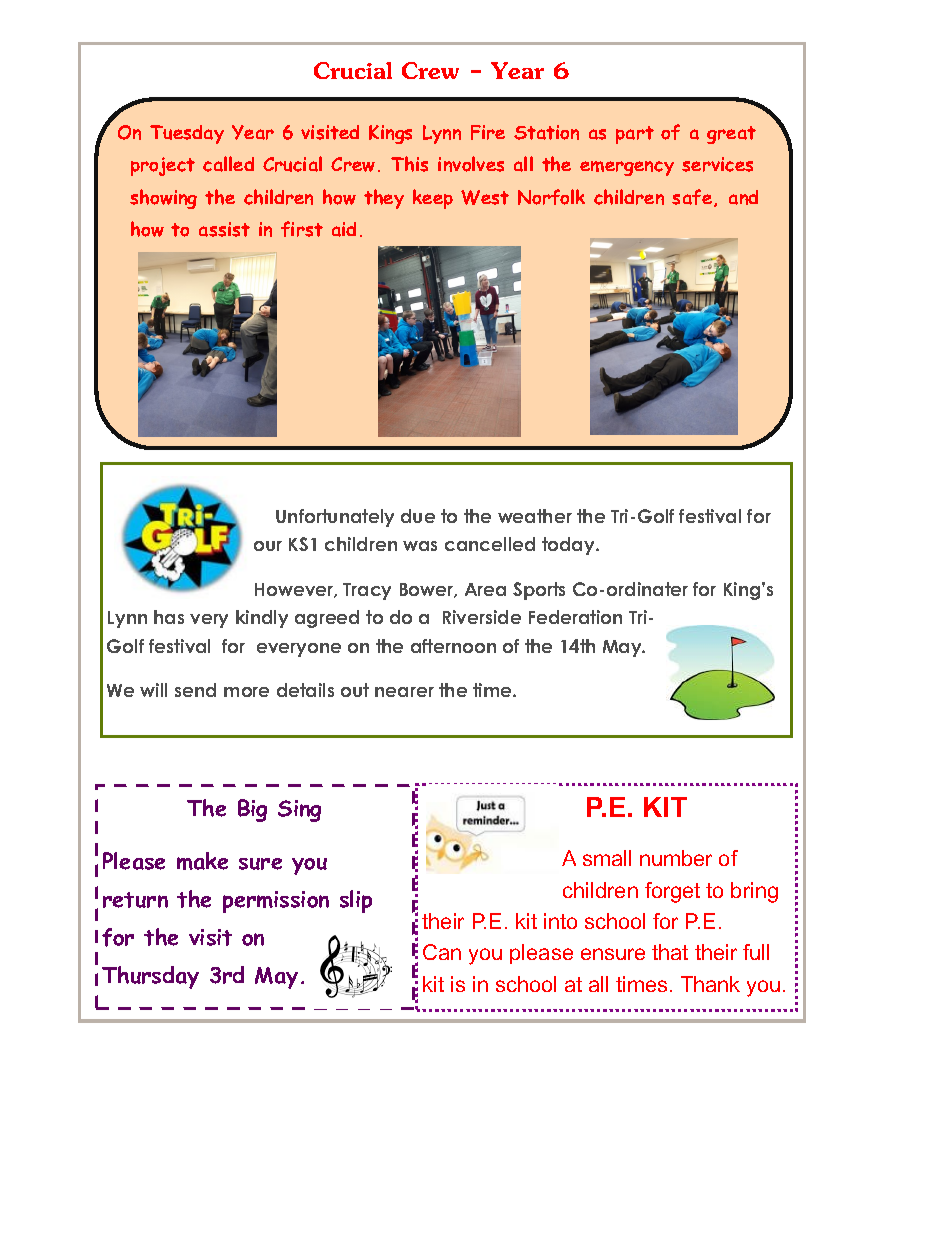  Describe the element at coordinates (224, 229) in the screenshot. I see `assist` at that location.
